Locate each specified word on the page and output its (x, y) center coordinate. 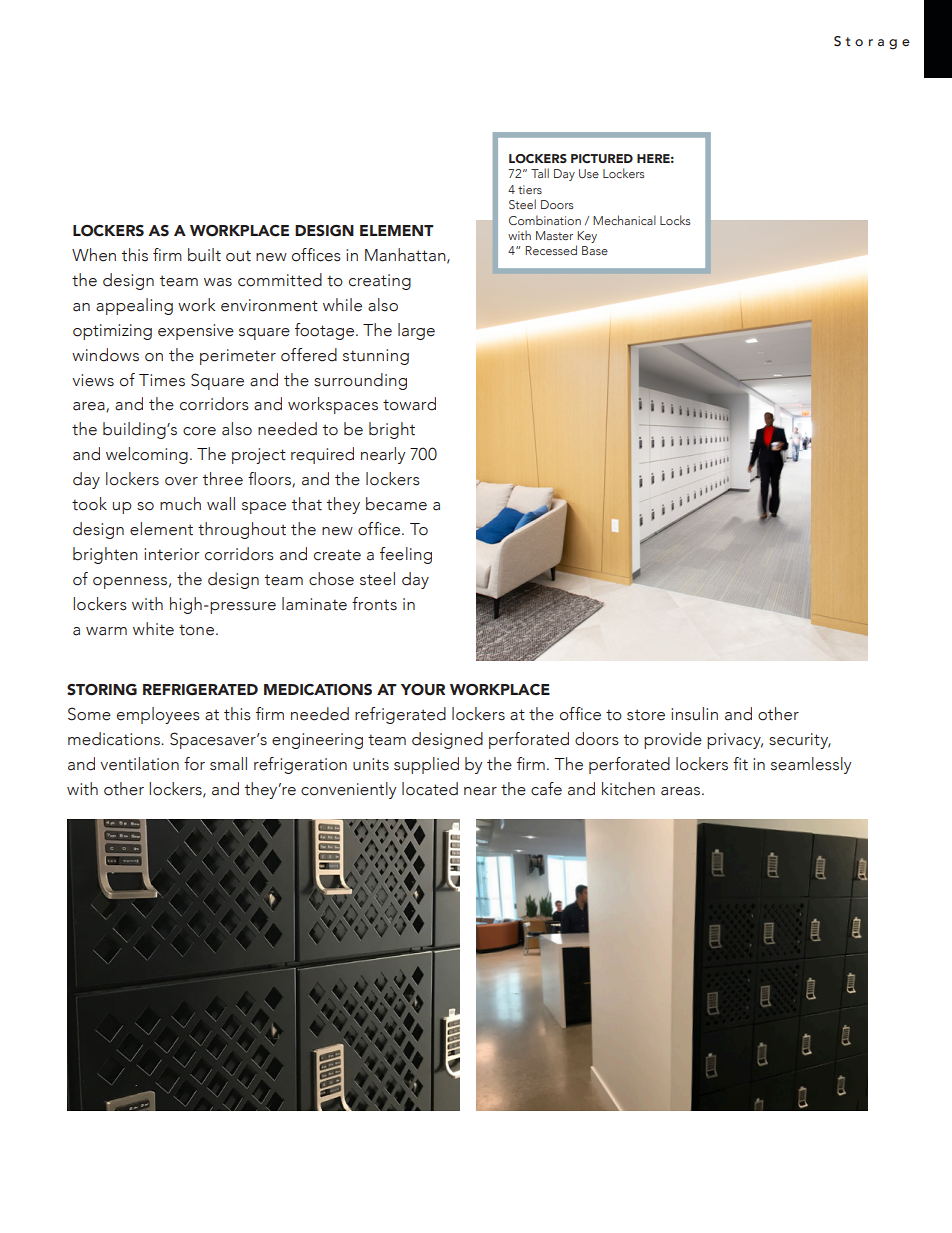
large (416, 331)
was (218, 282)
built (204, 255)
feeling (406, 555)
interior (171, 554)
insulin (694, 714)
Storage (872, 43)
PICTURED (602, 158)
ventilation (139, 764)
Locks (675, 220)
